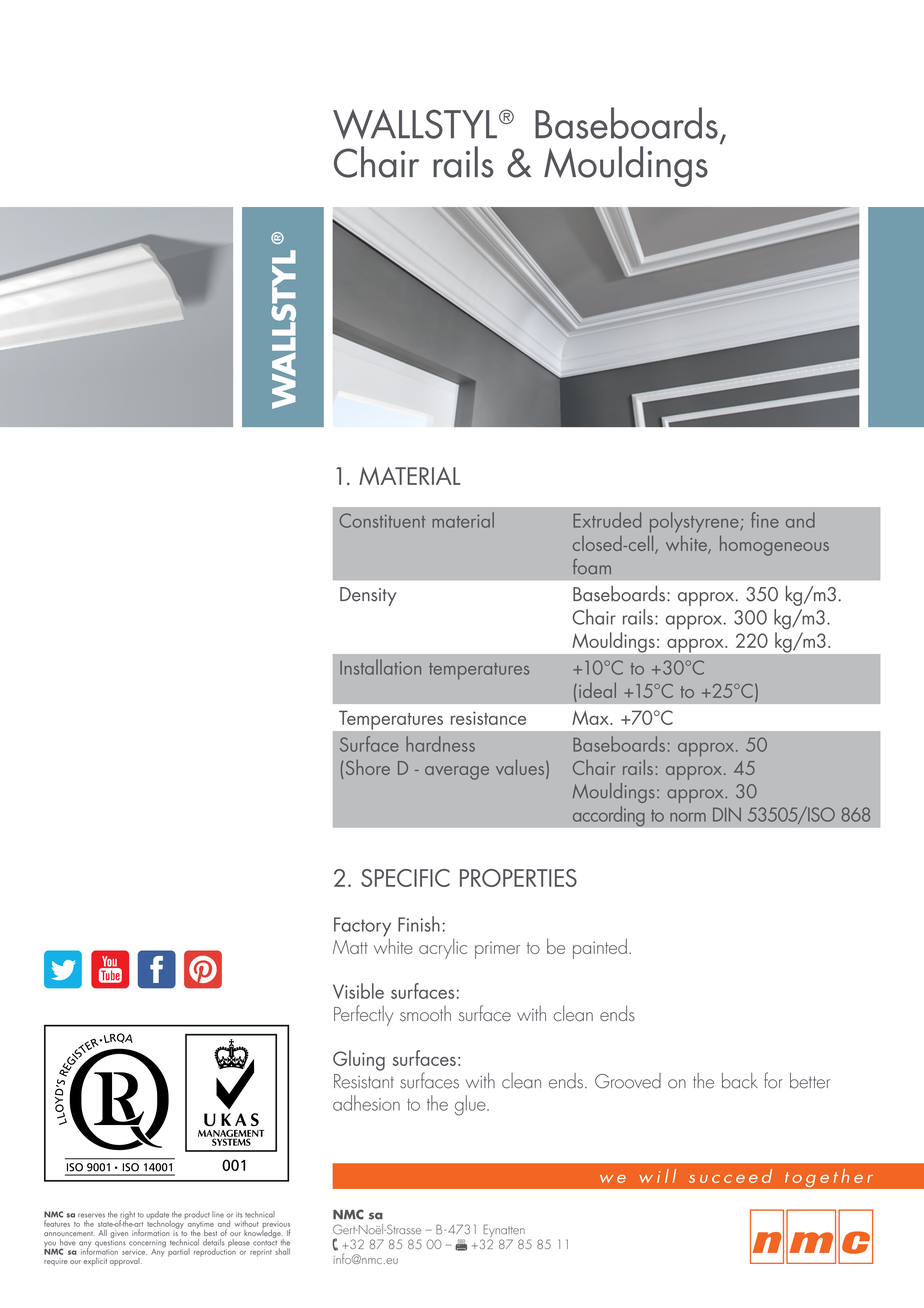 This document has width=924, height=1308. What do you see at coordinates (810, 1081) in the document?
I see `better` at bounding box center [810, 1081].
